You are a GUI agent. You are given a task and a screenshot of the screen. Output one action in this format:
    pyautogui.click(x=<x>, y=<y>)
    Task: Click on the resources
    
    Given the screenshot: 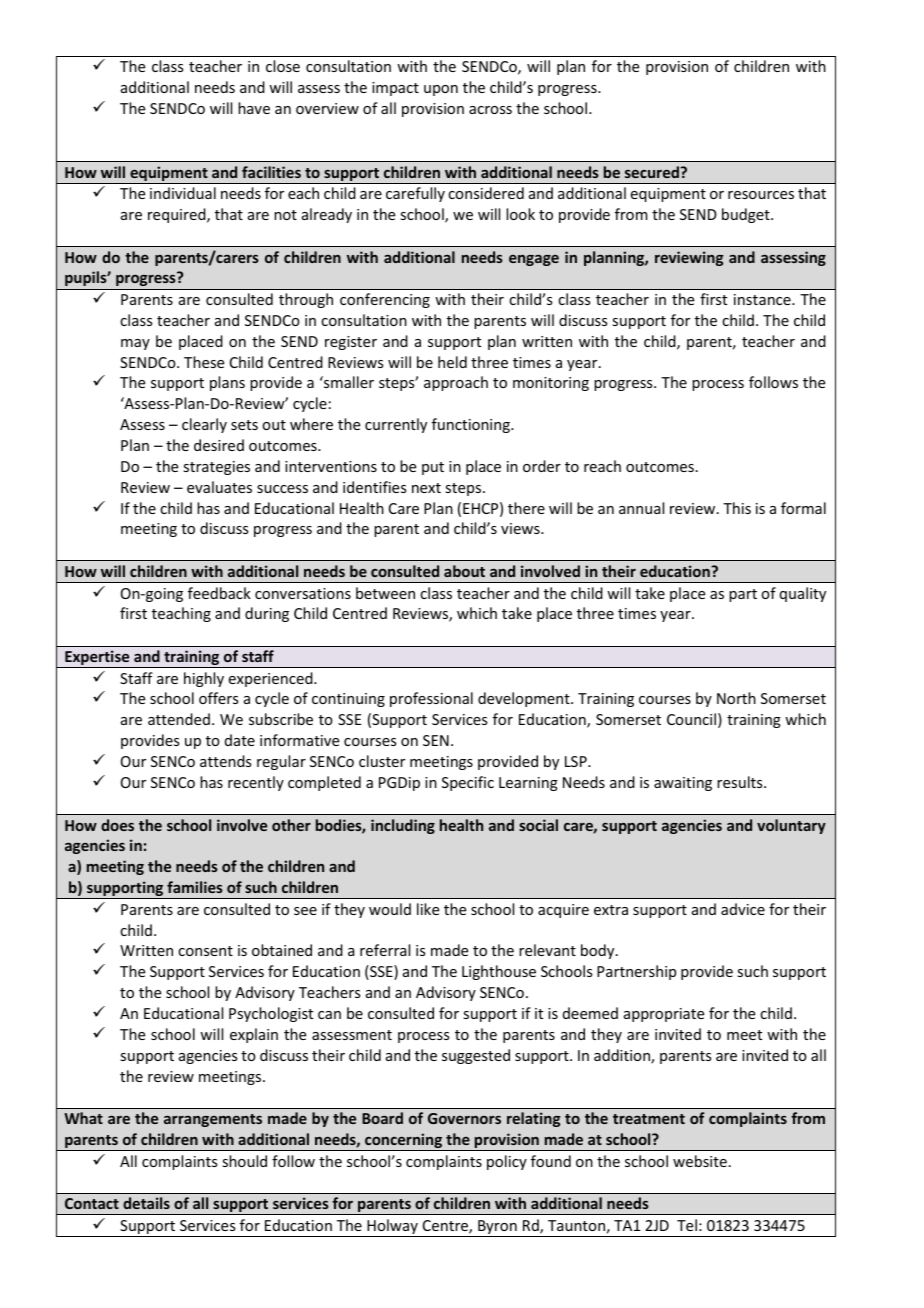 What is the action you would take?
    pyautogui.click(x=761, y=195)
